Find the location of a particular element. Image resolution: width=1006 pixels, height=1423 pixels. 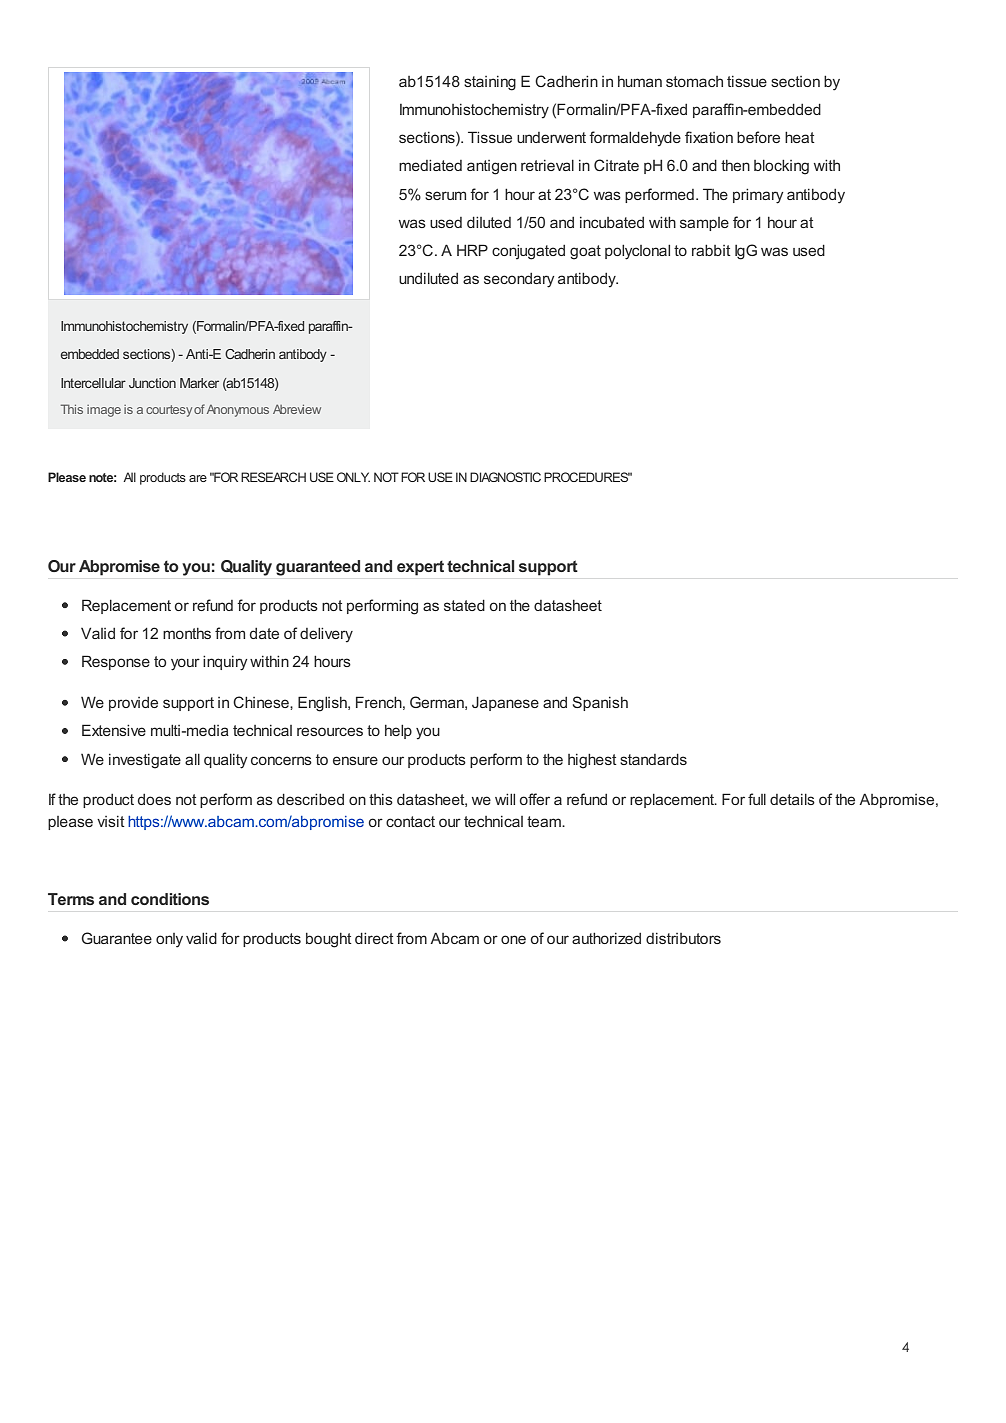

Spanish is located at coordinates (600, 703).
